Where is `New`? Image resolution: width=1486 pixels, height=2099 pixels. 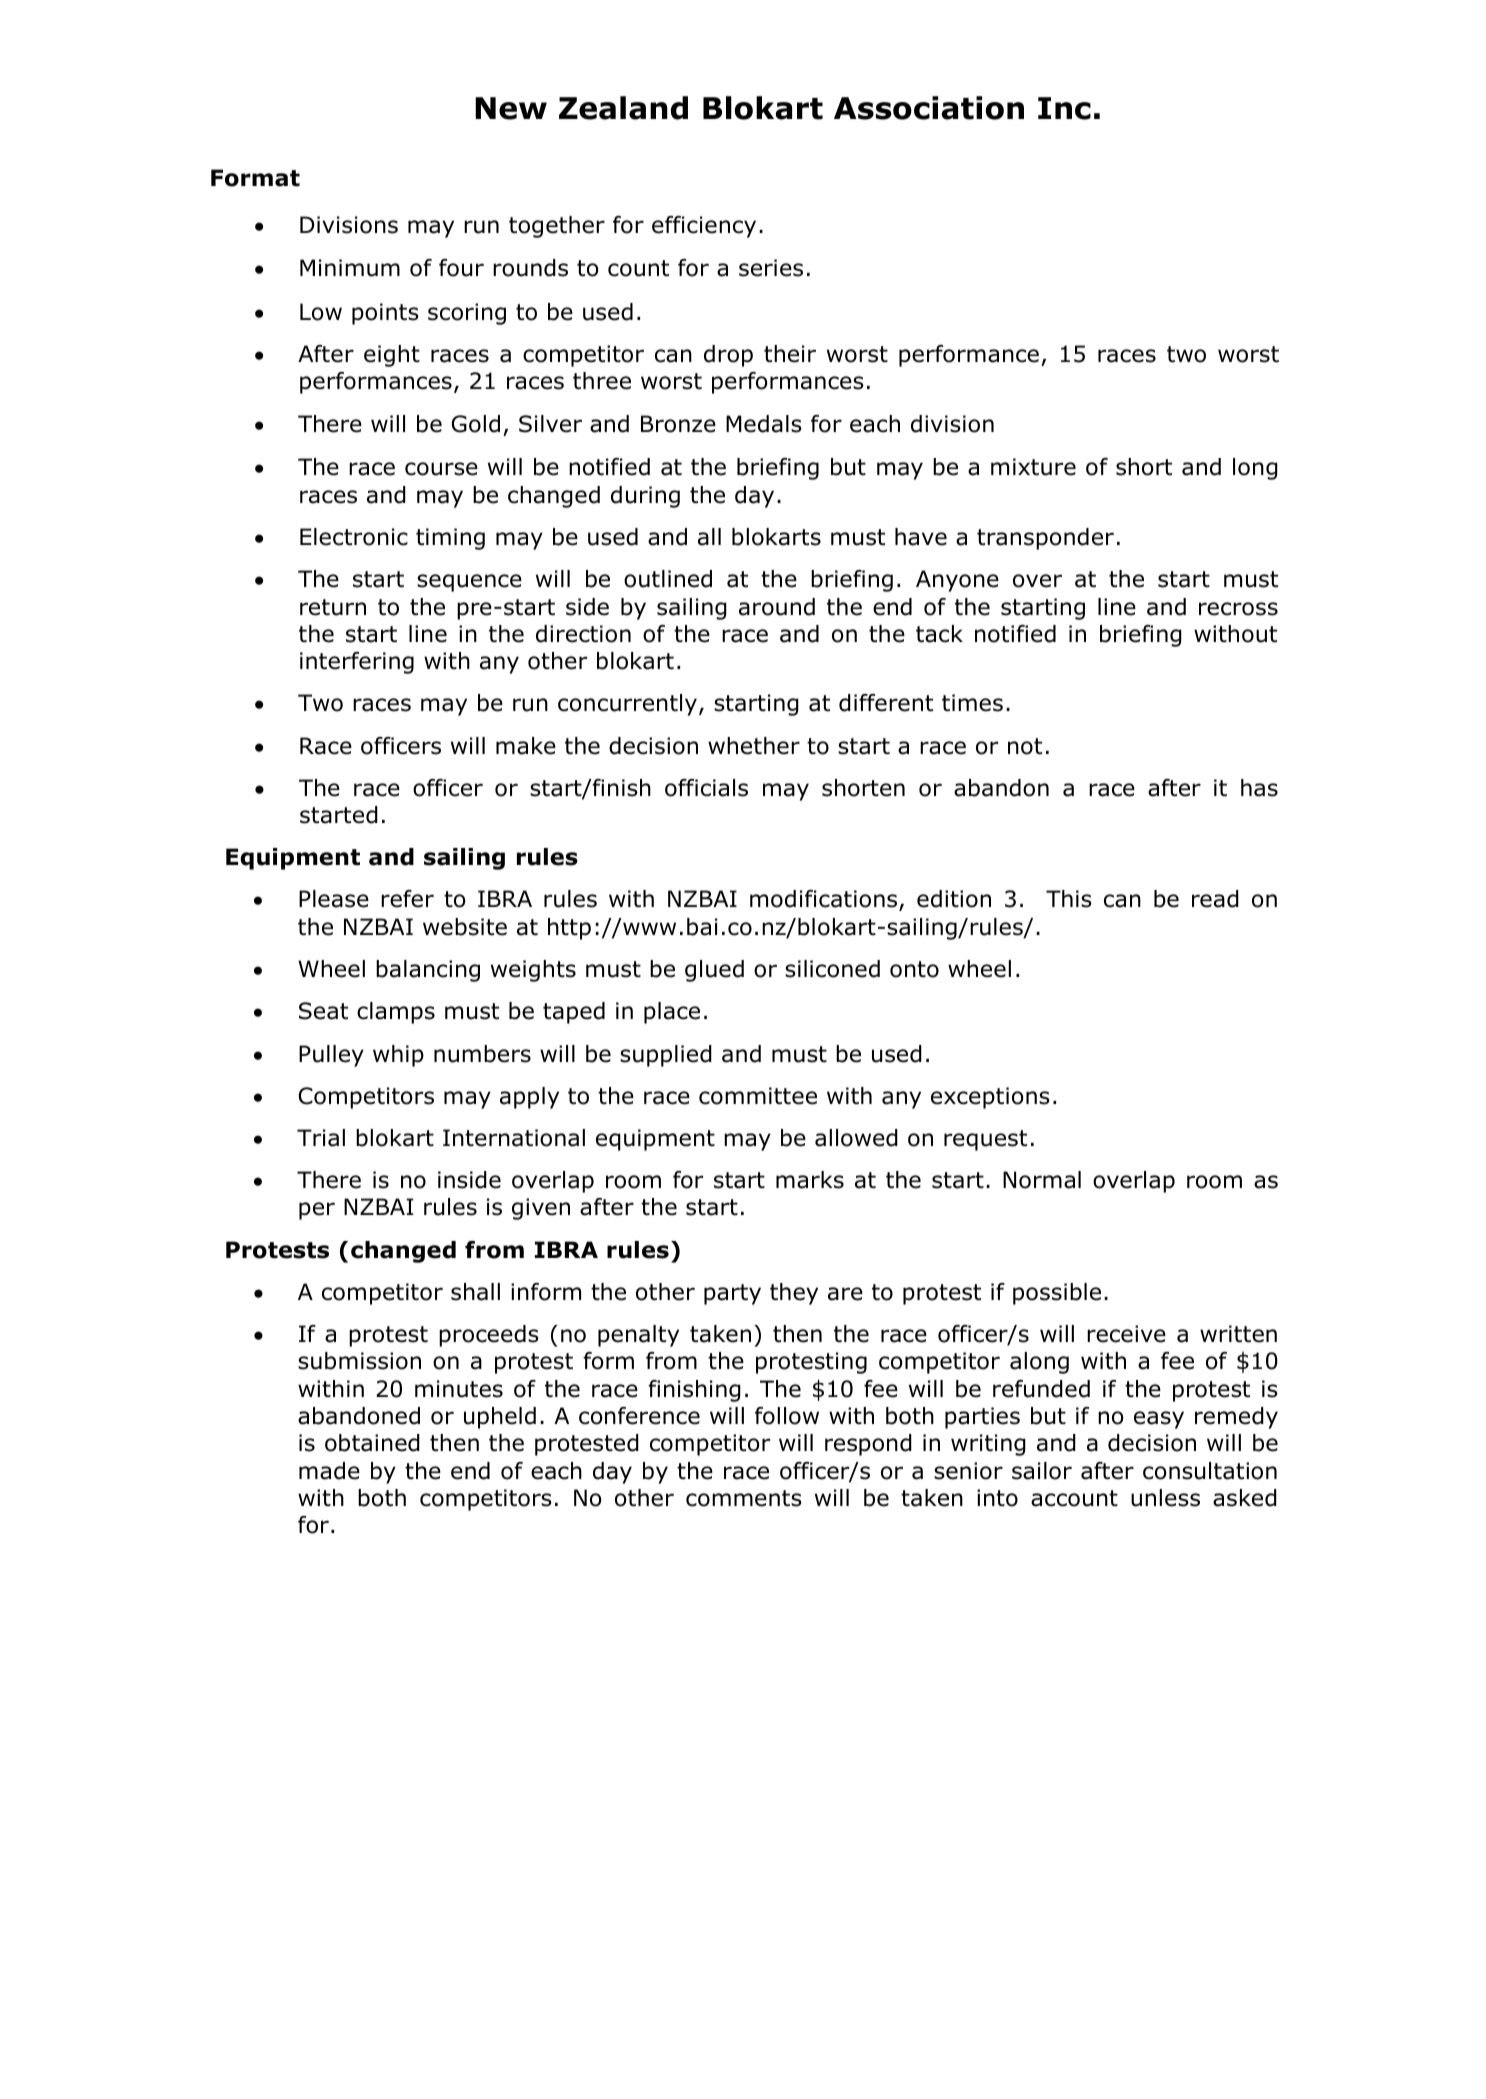 New is located at coordinates (511, 108).
